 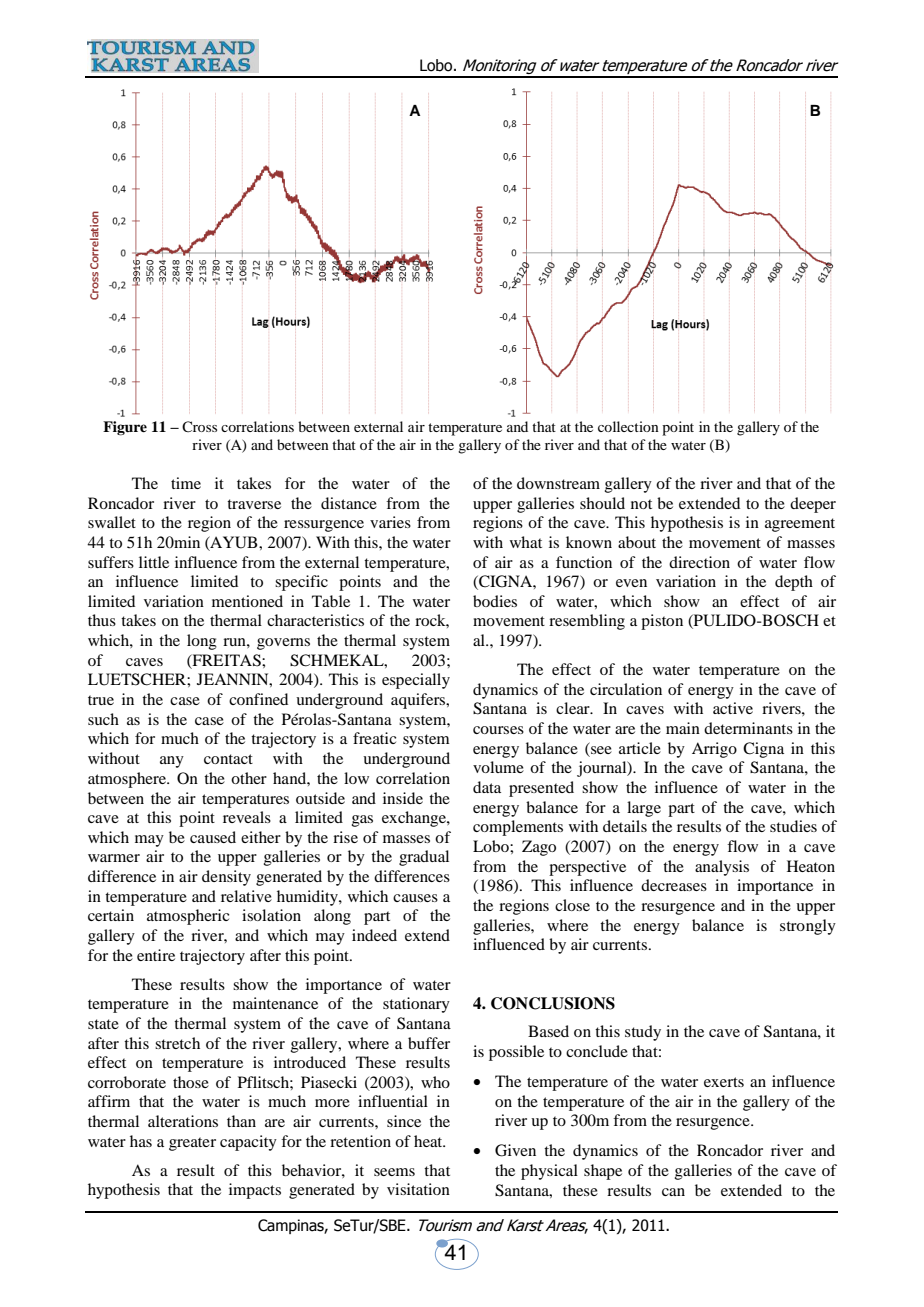 What do you see at coordinates (213, 837) in the screenshot?
I see `caused` at bounding box center [213, 837].
